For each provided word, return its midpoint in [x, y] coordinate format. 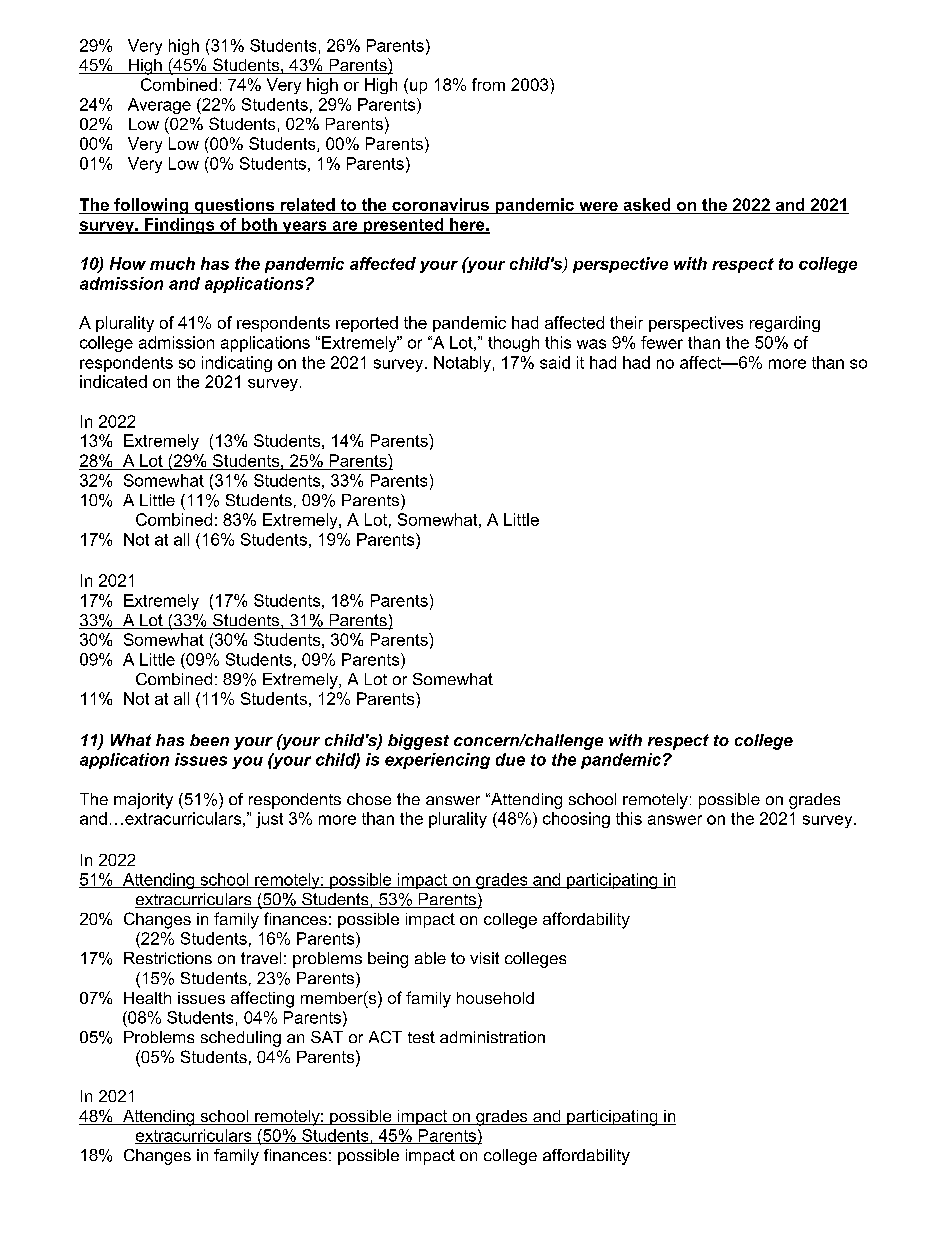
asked [647, 204]
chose [369, 799]
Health [147, 998]
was [591, 344]
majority [143, 801]
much [172, 263]
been [209, 740]
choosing [576, 820]
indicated [113, 381]
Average [159, 106]
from [488, 84]
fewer [662, 342]
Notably [462, 364]
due [510, 759]
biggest [418, 742]
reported [367, 324]
